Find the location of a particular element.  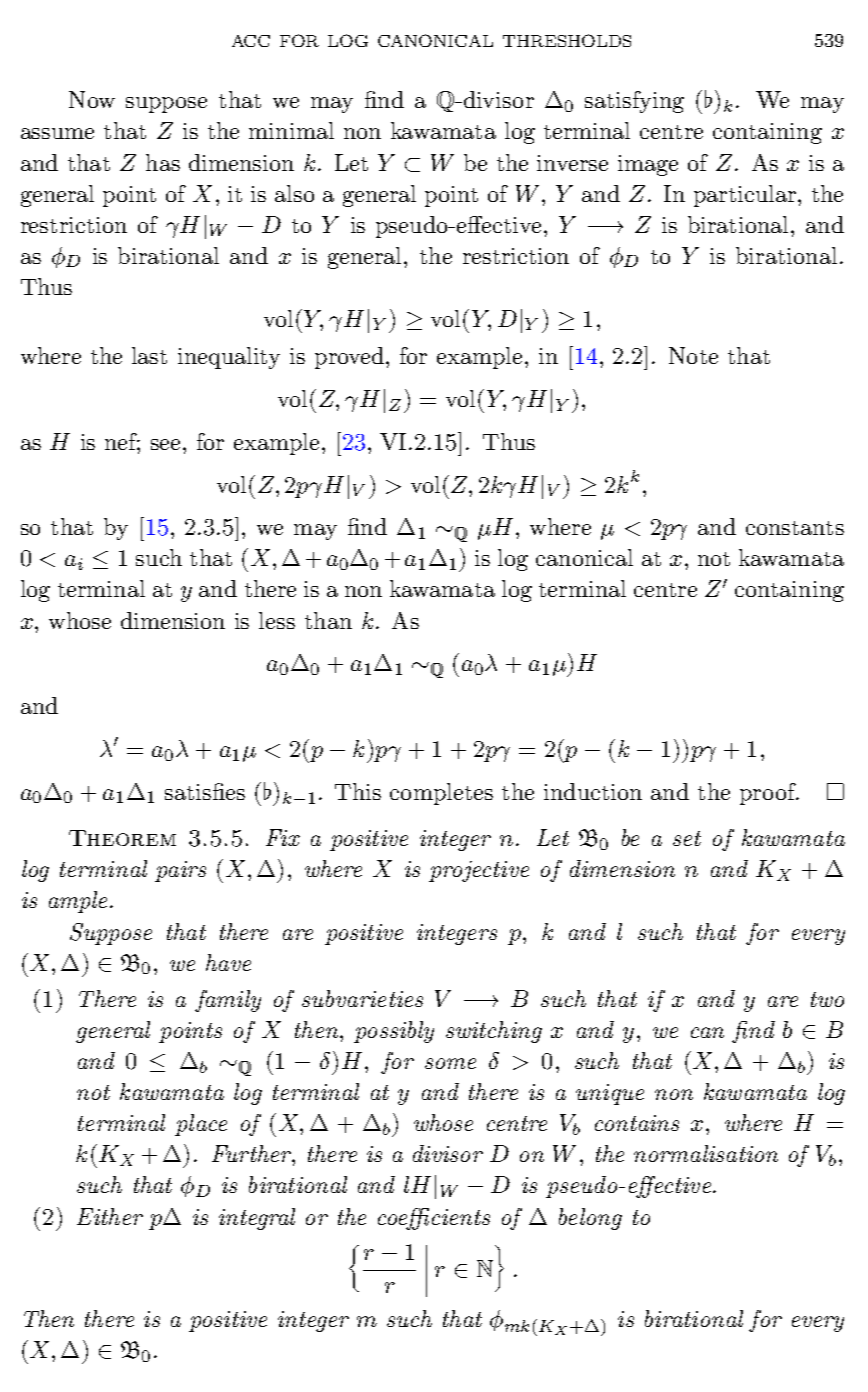

Either is located at coordinates (110, 1216).
